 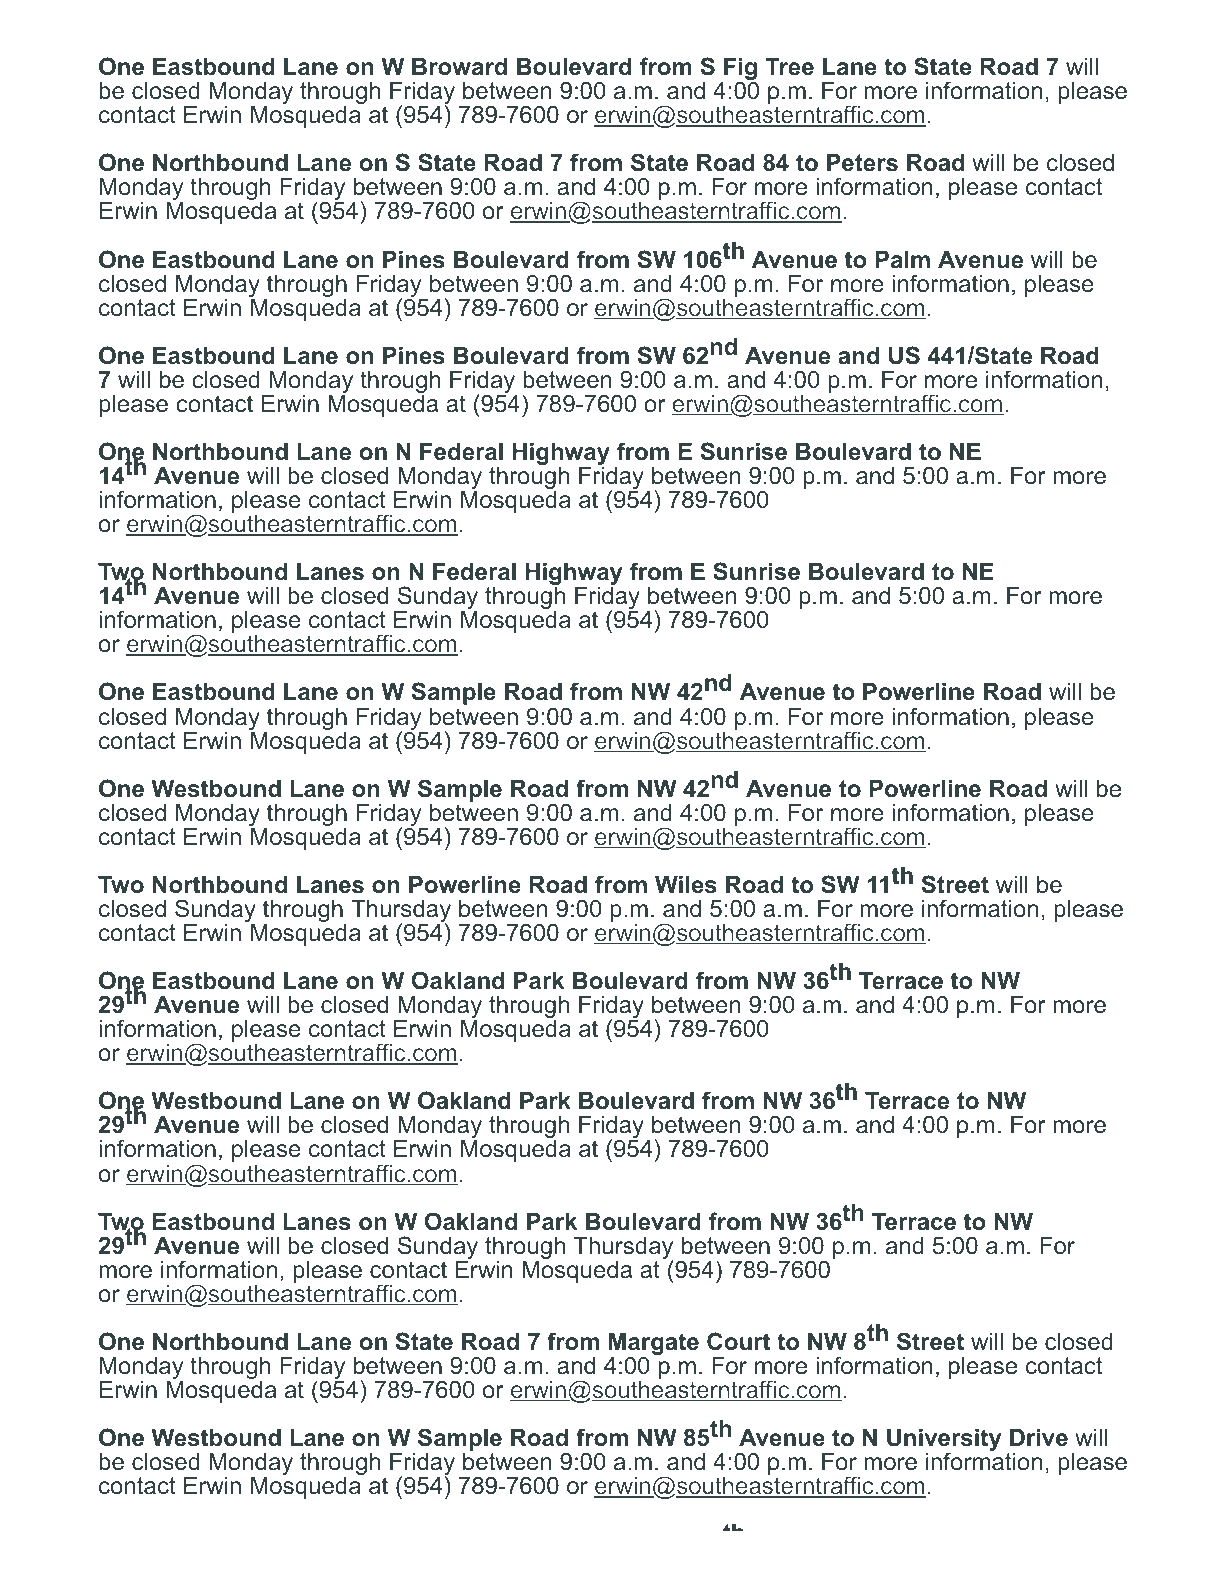 I want to click on University, so click(x=944, y=1441).
